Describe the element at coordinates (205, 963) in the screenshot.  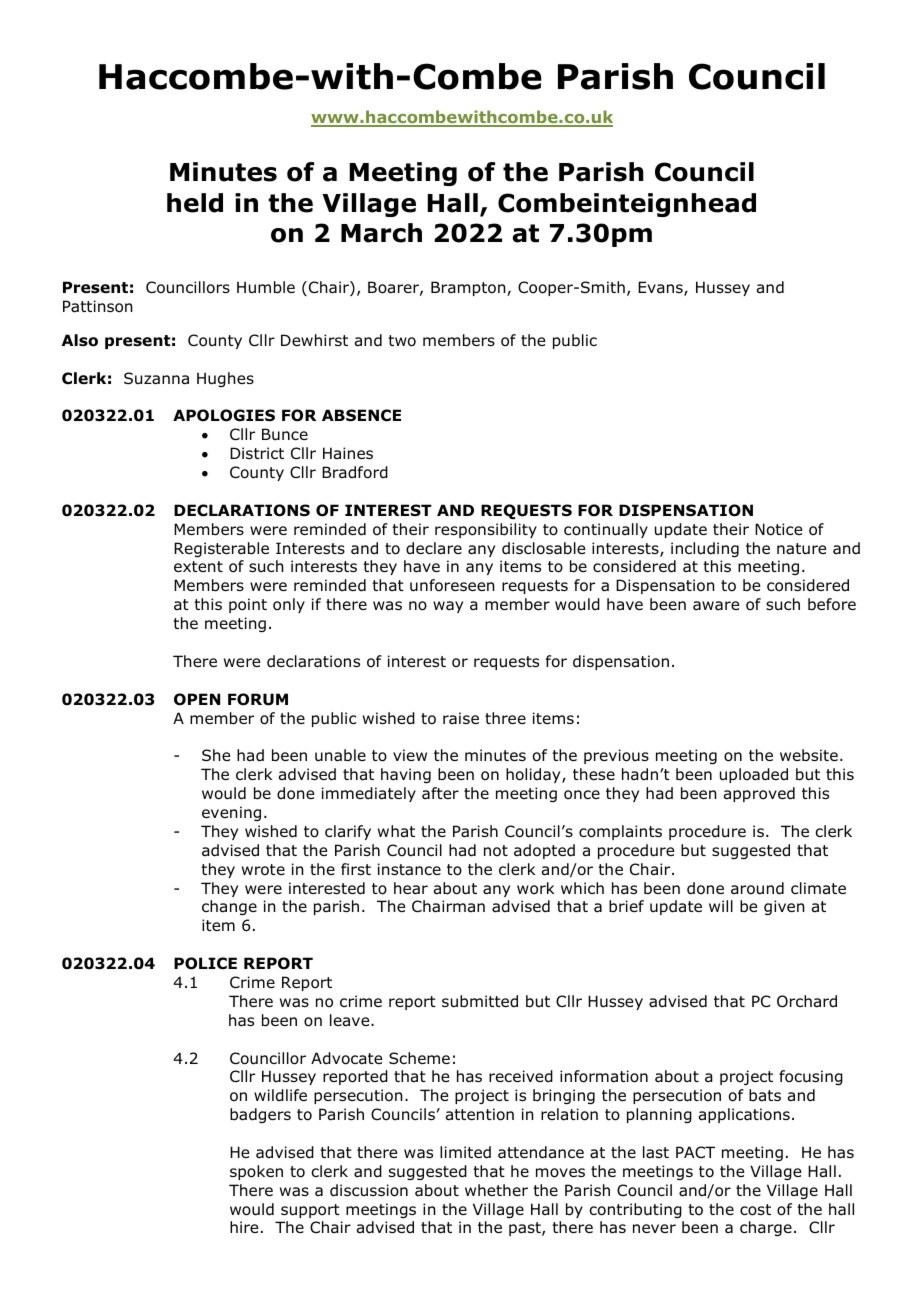
I see `POLICE` at that location.
